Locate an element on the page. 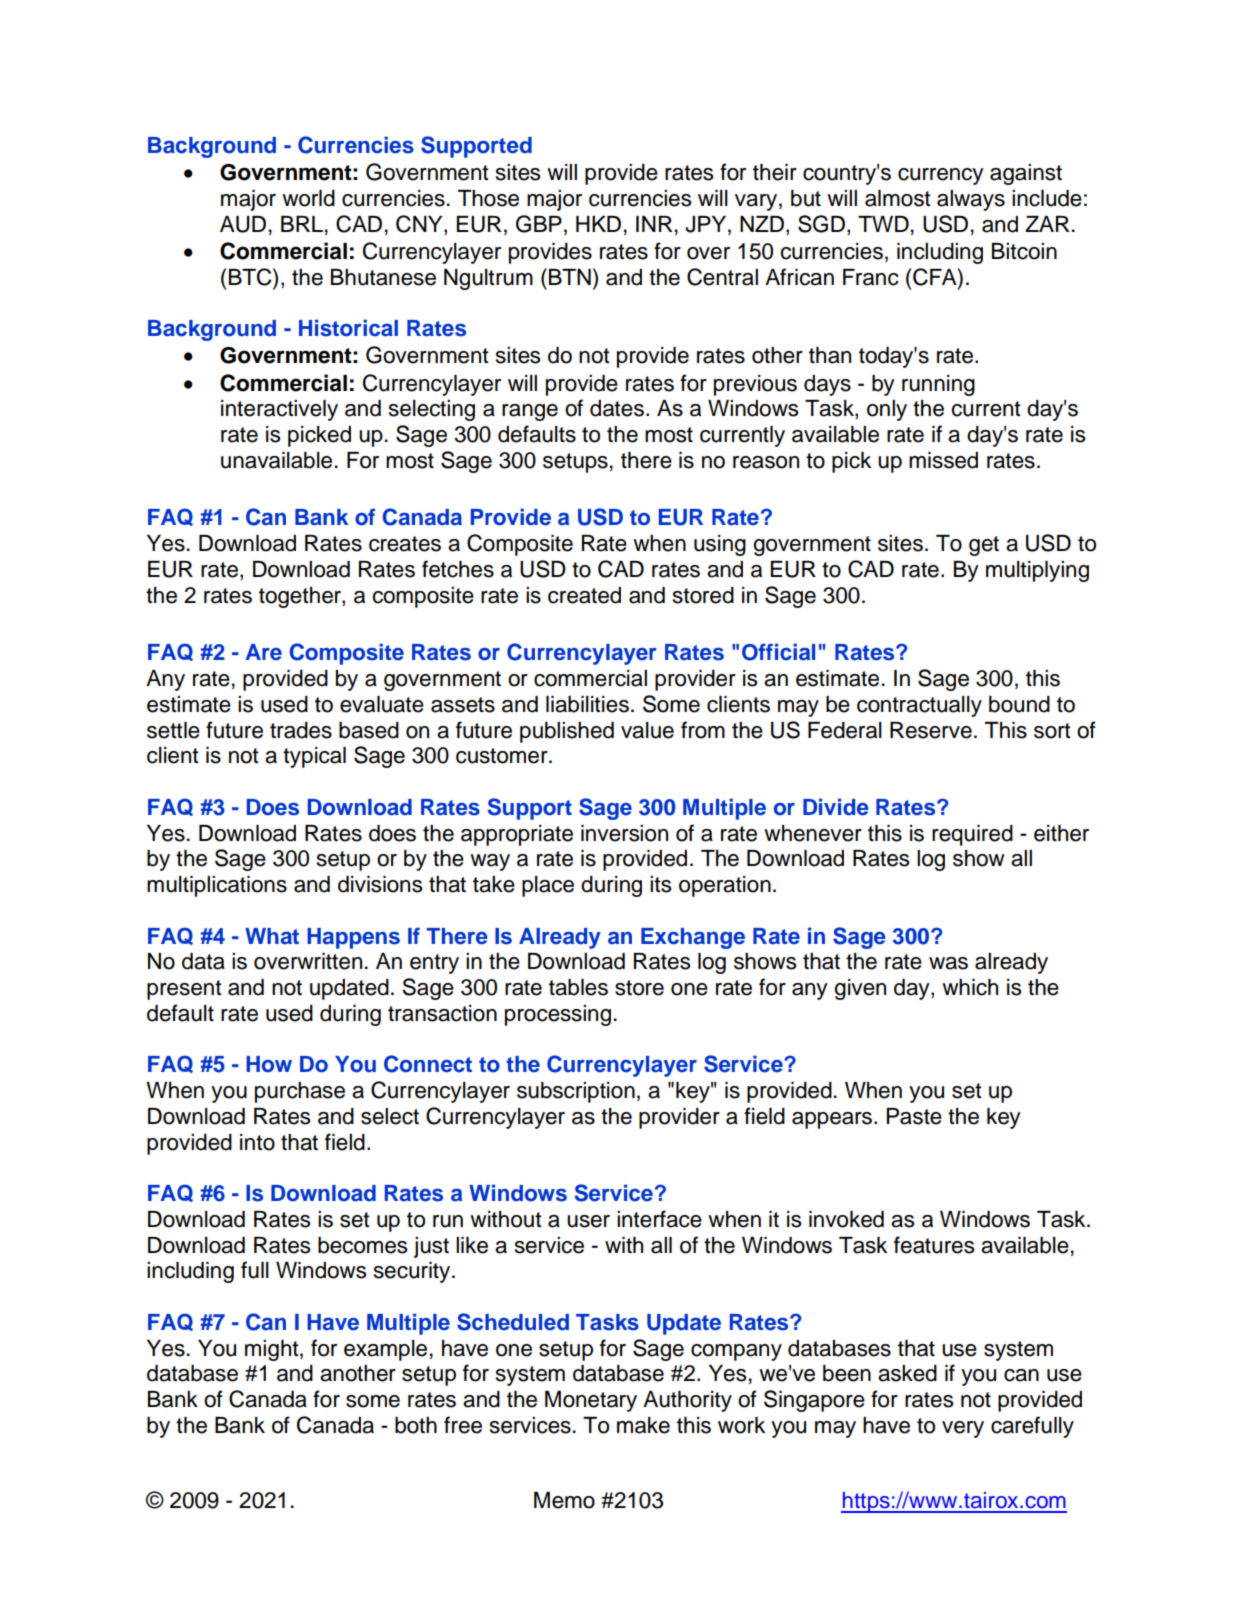 This image has height=1612, width=1246. interactively is located at coordinates (279, 410).
